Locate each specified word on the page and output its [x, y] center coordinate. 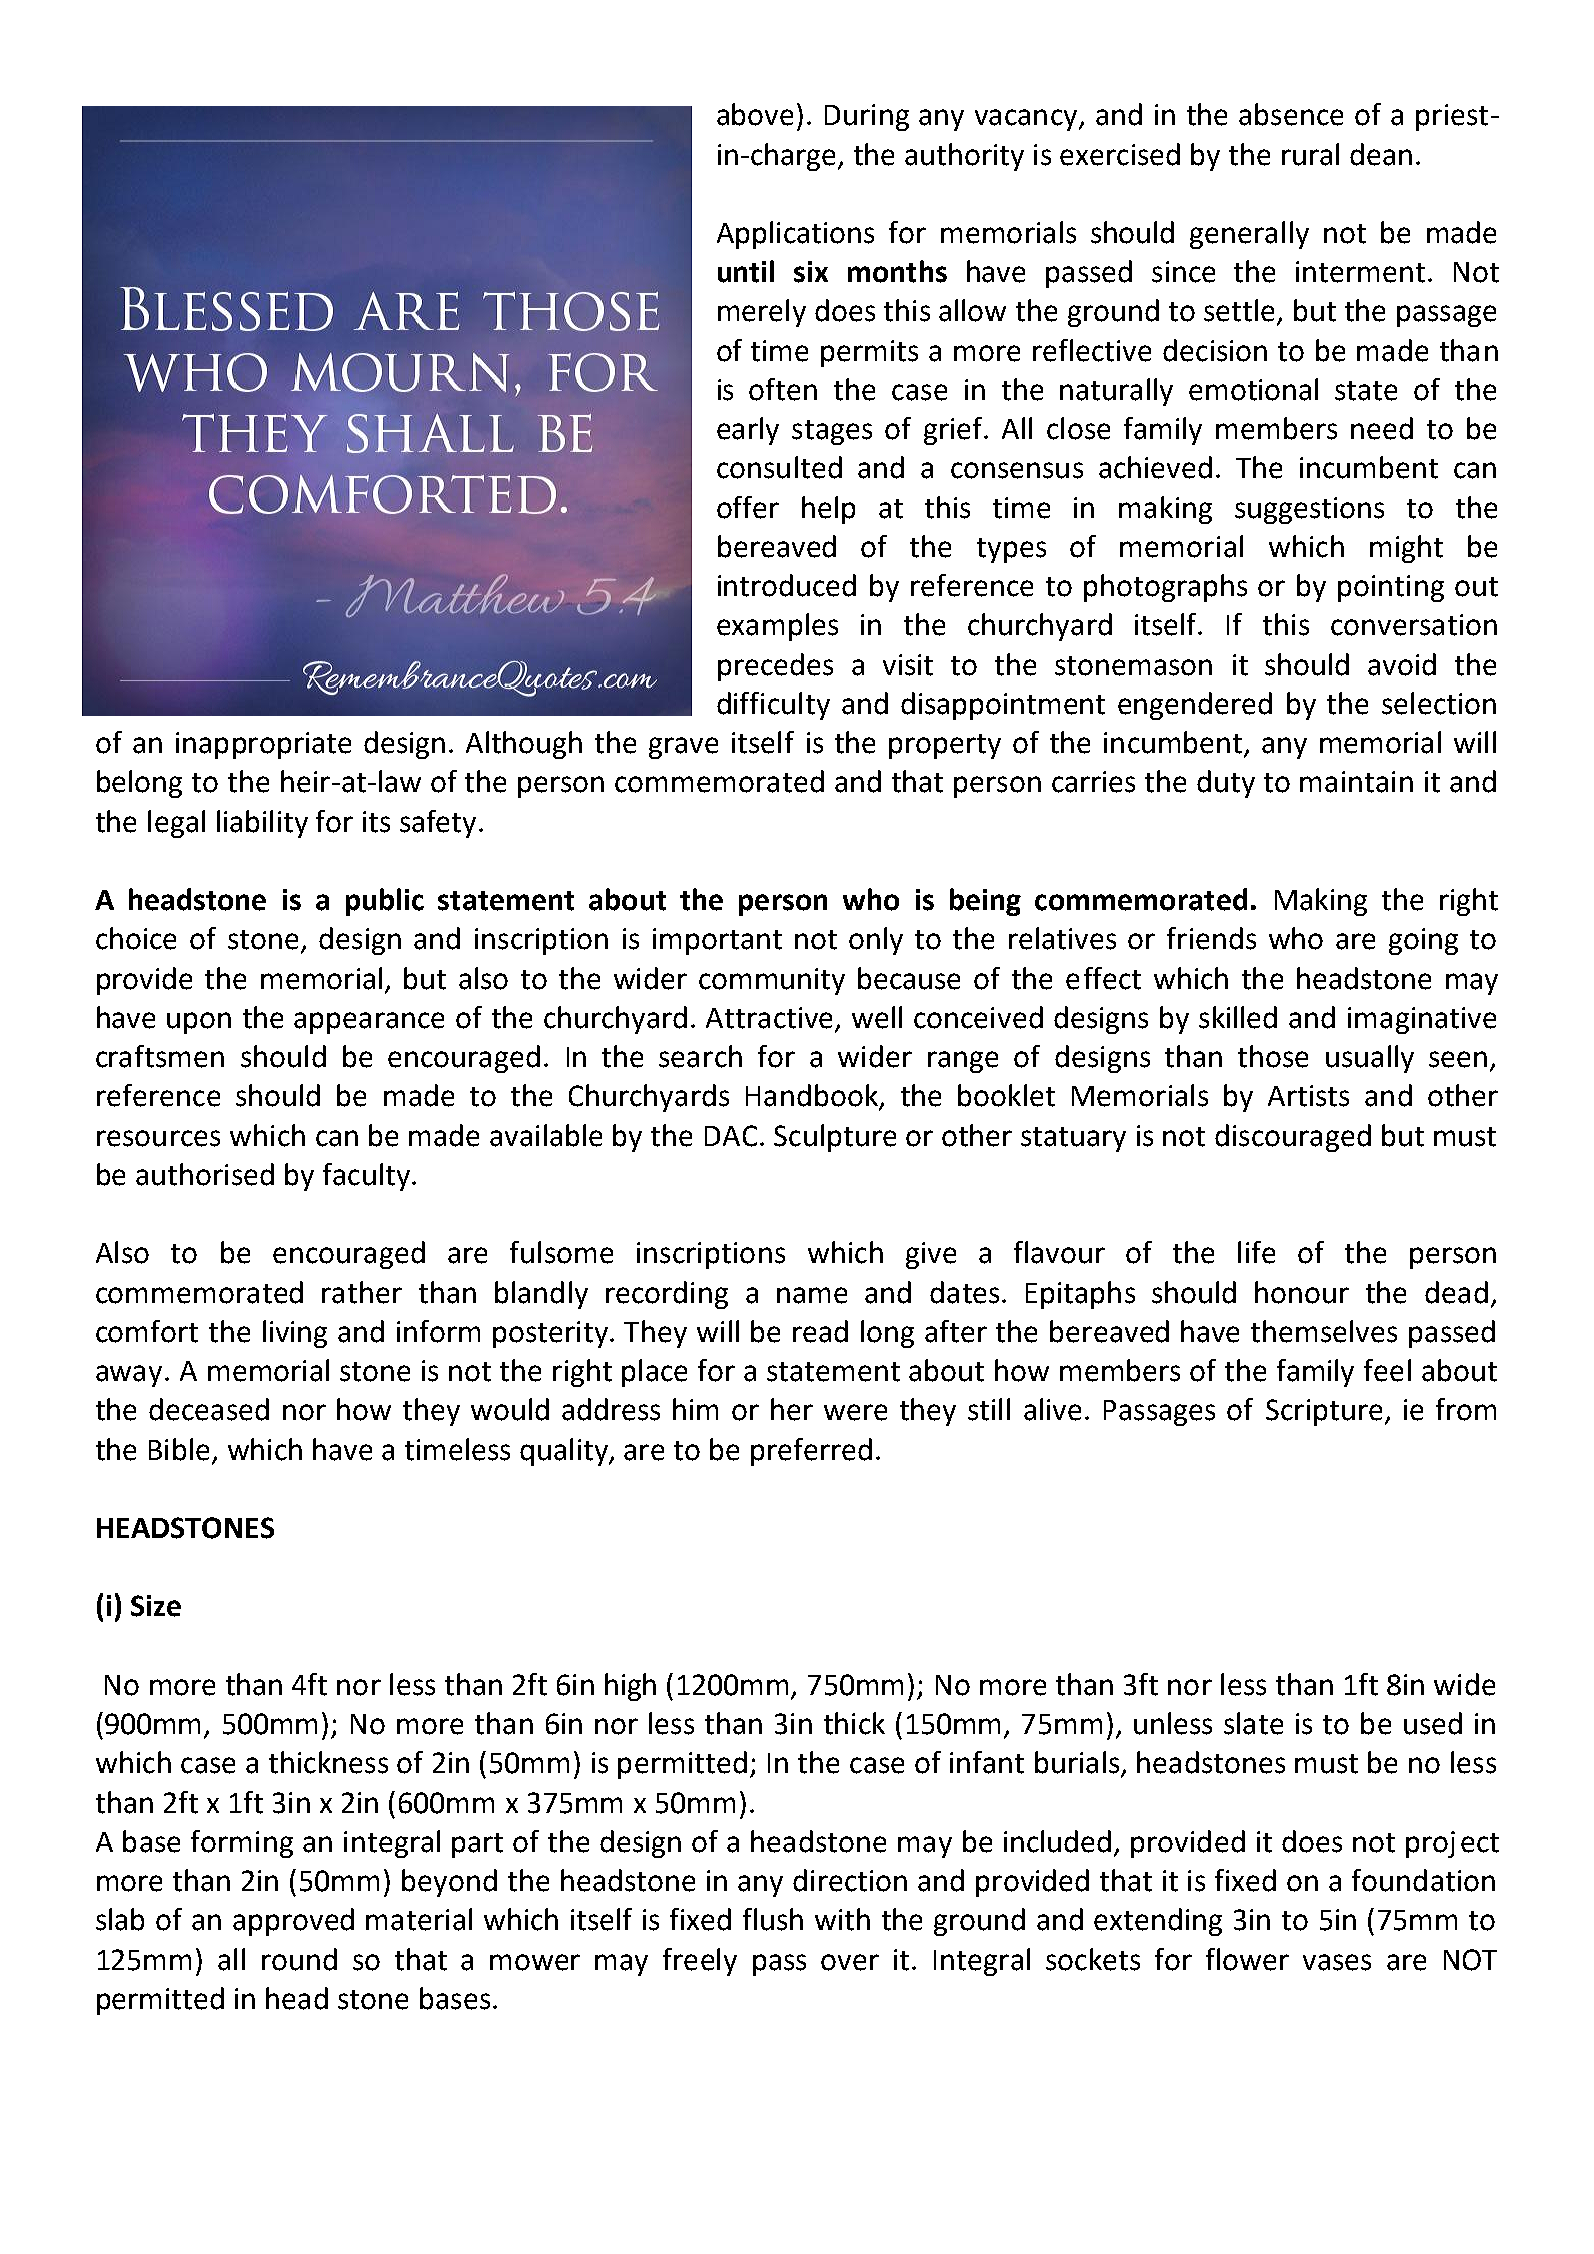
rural [1310, 154]
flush [773, 1919]
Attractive [771, 1019]
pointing [1391, 588]
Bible [179, 1449]
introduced [787, 585]
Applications [795, 235]
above [755, 114]
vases [1337, 1962]
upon [199, 1023]
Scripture [1324, 1412]
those [1273, 1056]
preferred [811, 1452]
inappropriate [263, 745]
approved [293, 1922]
